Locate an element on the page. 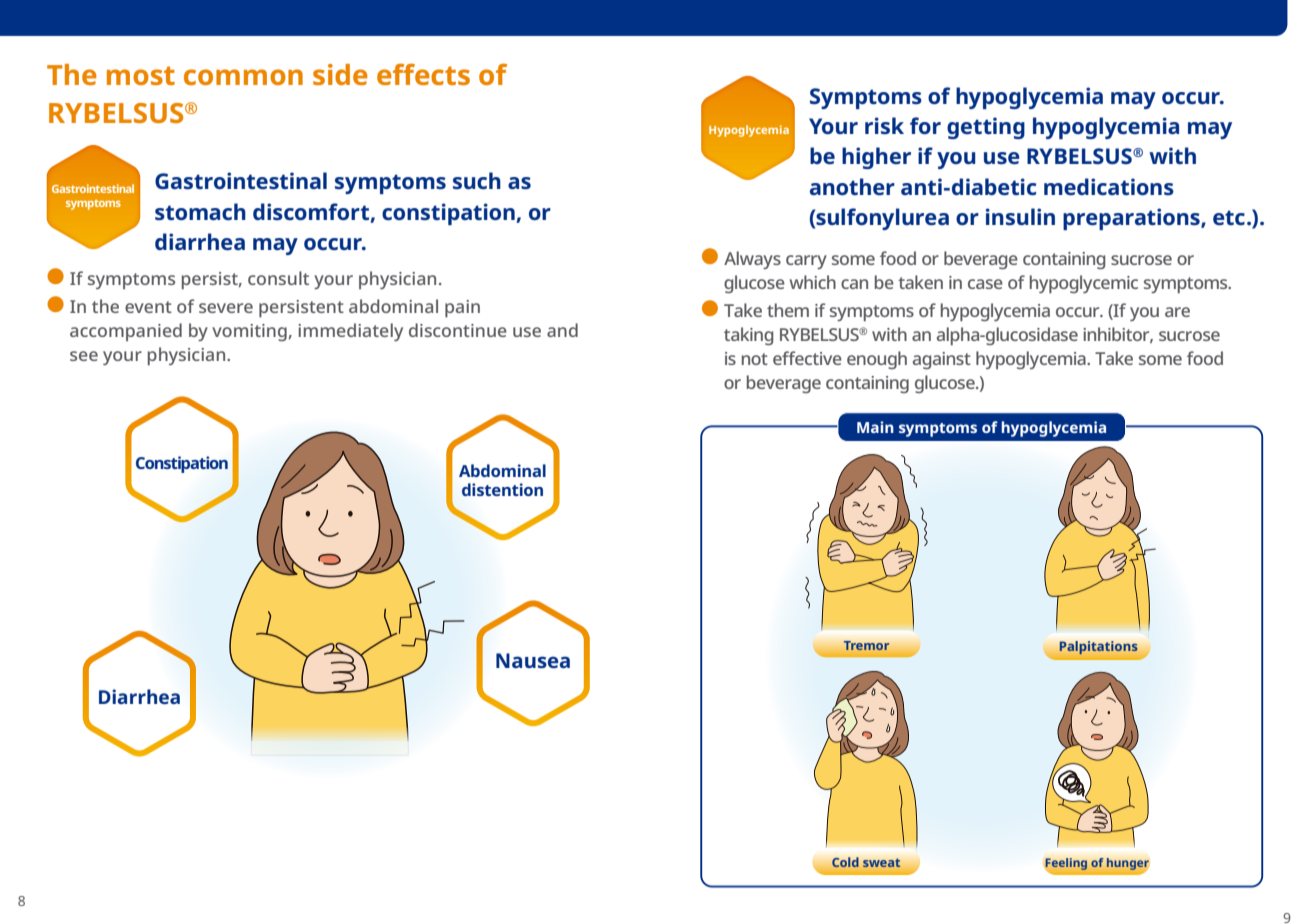 The width and height of the image is (1309, 924). Palpitations is located at coordinates (1099, 647).
